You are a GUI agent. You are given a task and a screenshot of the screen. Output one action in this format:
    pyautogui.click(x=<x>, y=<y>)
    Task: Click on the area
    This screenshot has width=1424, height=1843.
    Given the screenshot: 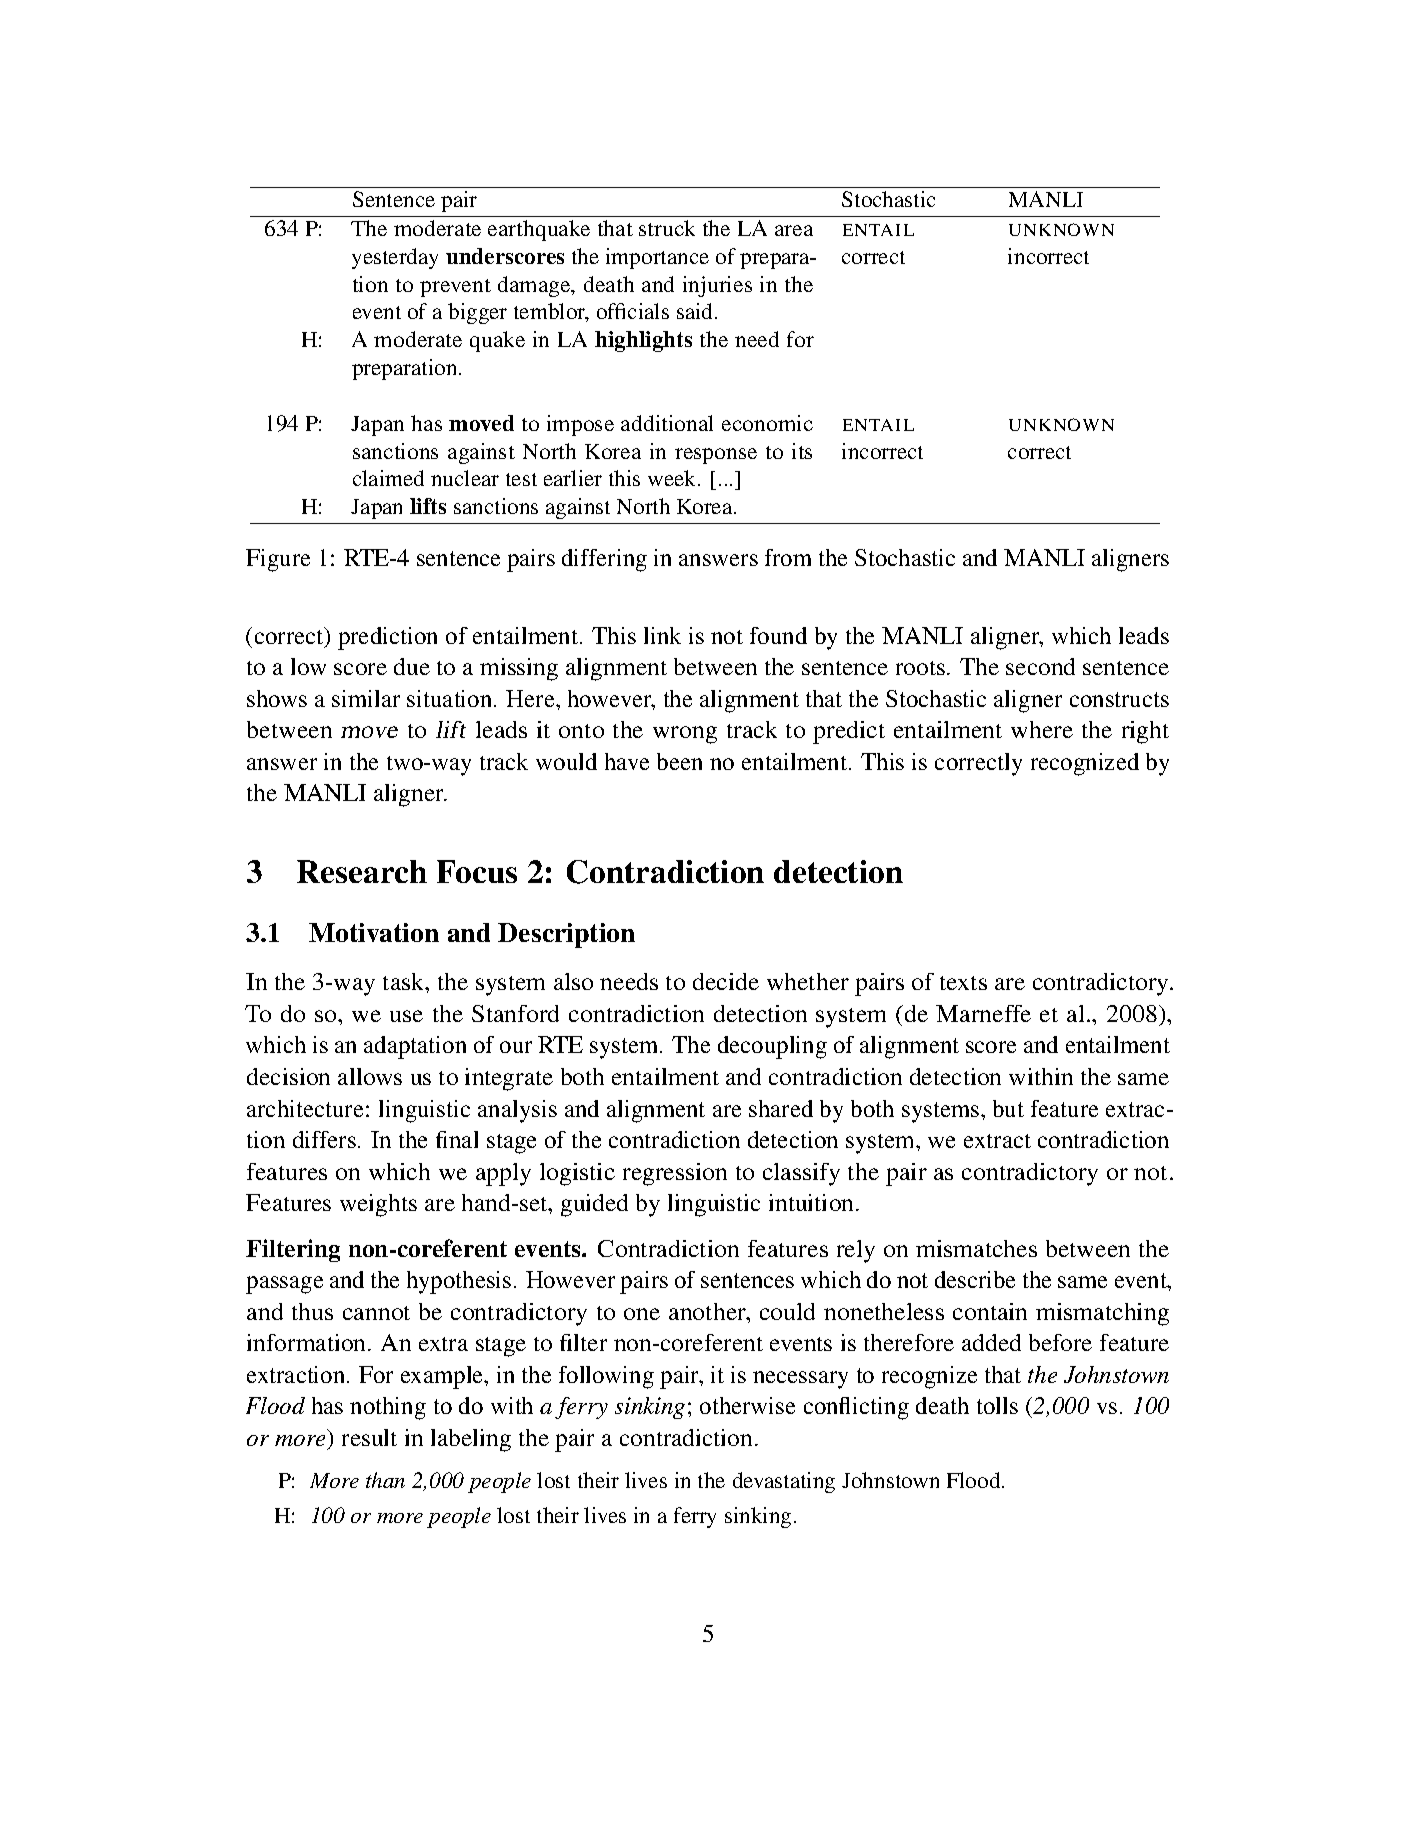 What is the action you would take?
    pyautogui.click(x=794, y=230)
